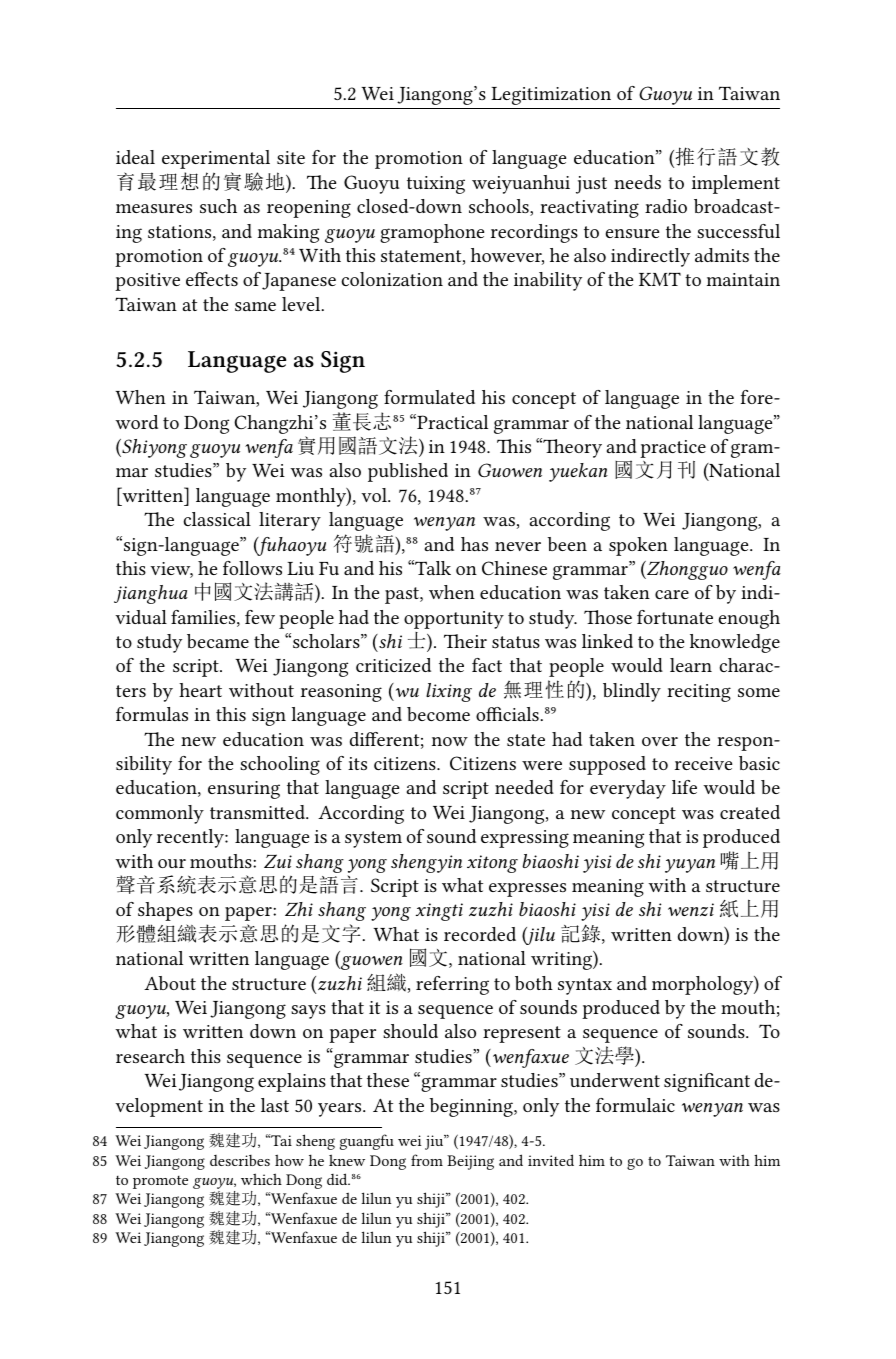 This page has height=1359, width=896. What do you see at coordinates (465, 641) in the page?
I see `Their` at bounding box center [465, 641].
